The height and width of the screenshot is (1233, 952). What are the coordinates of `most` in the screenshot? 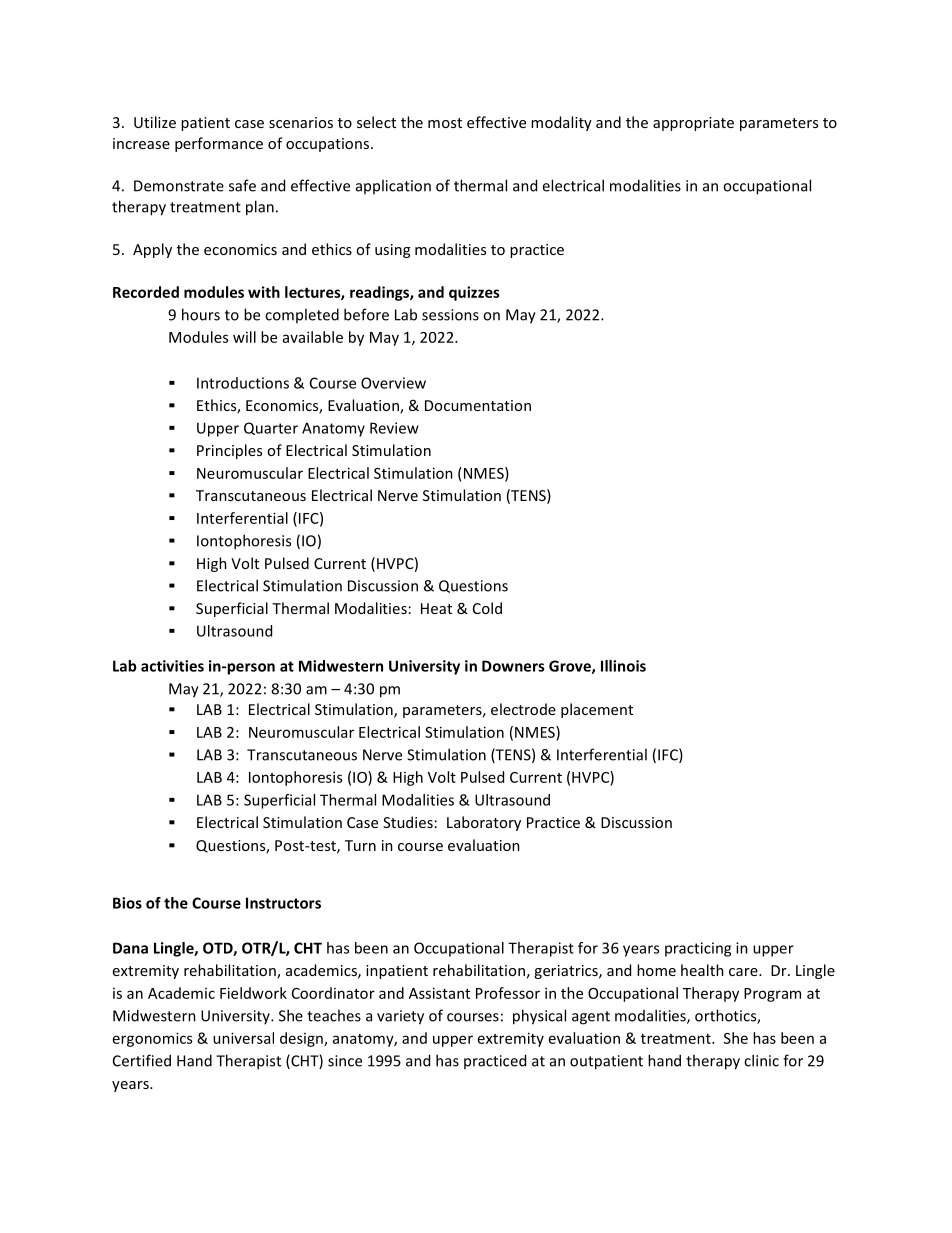 It's located at (445, 123).
